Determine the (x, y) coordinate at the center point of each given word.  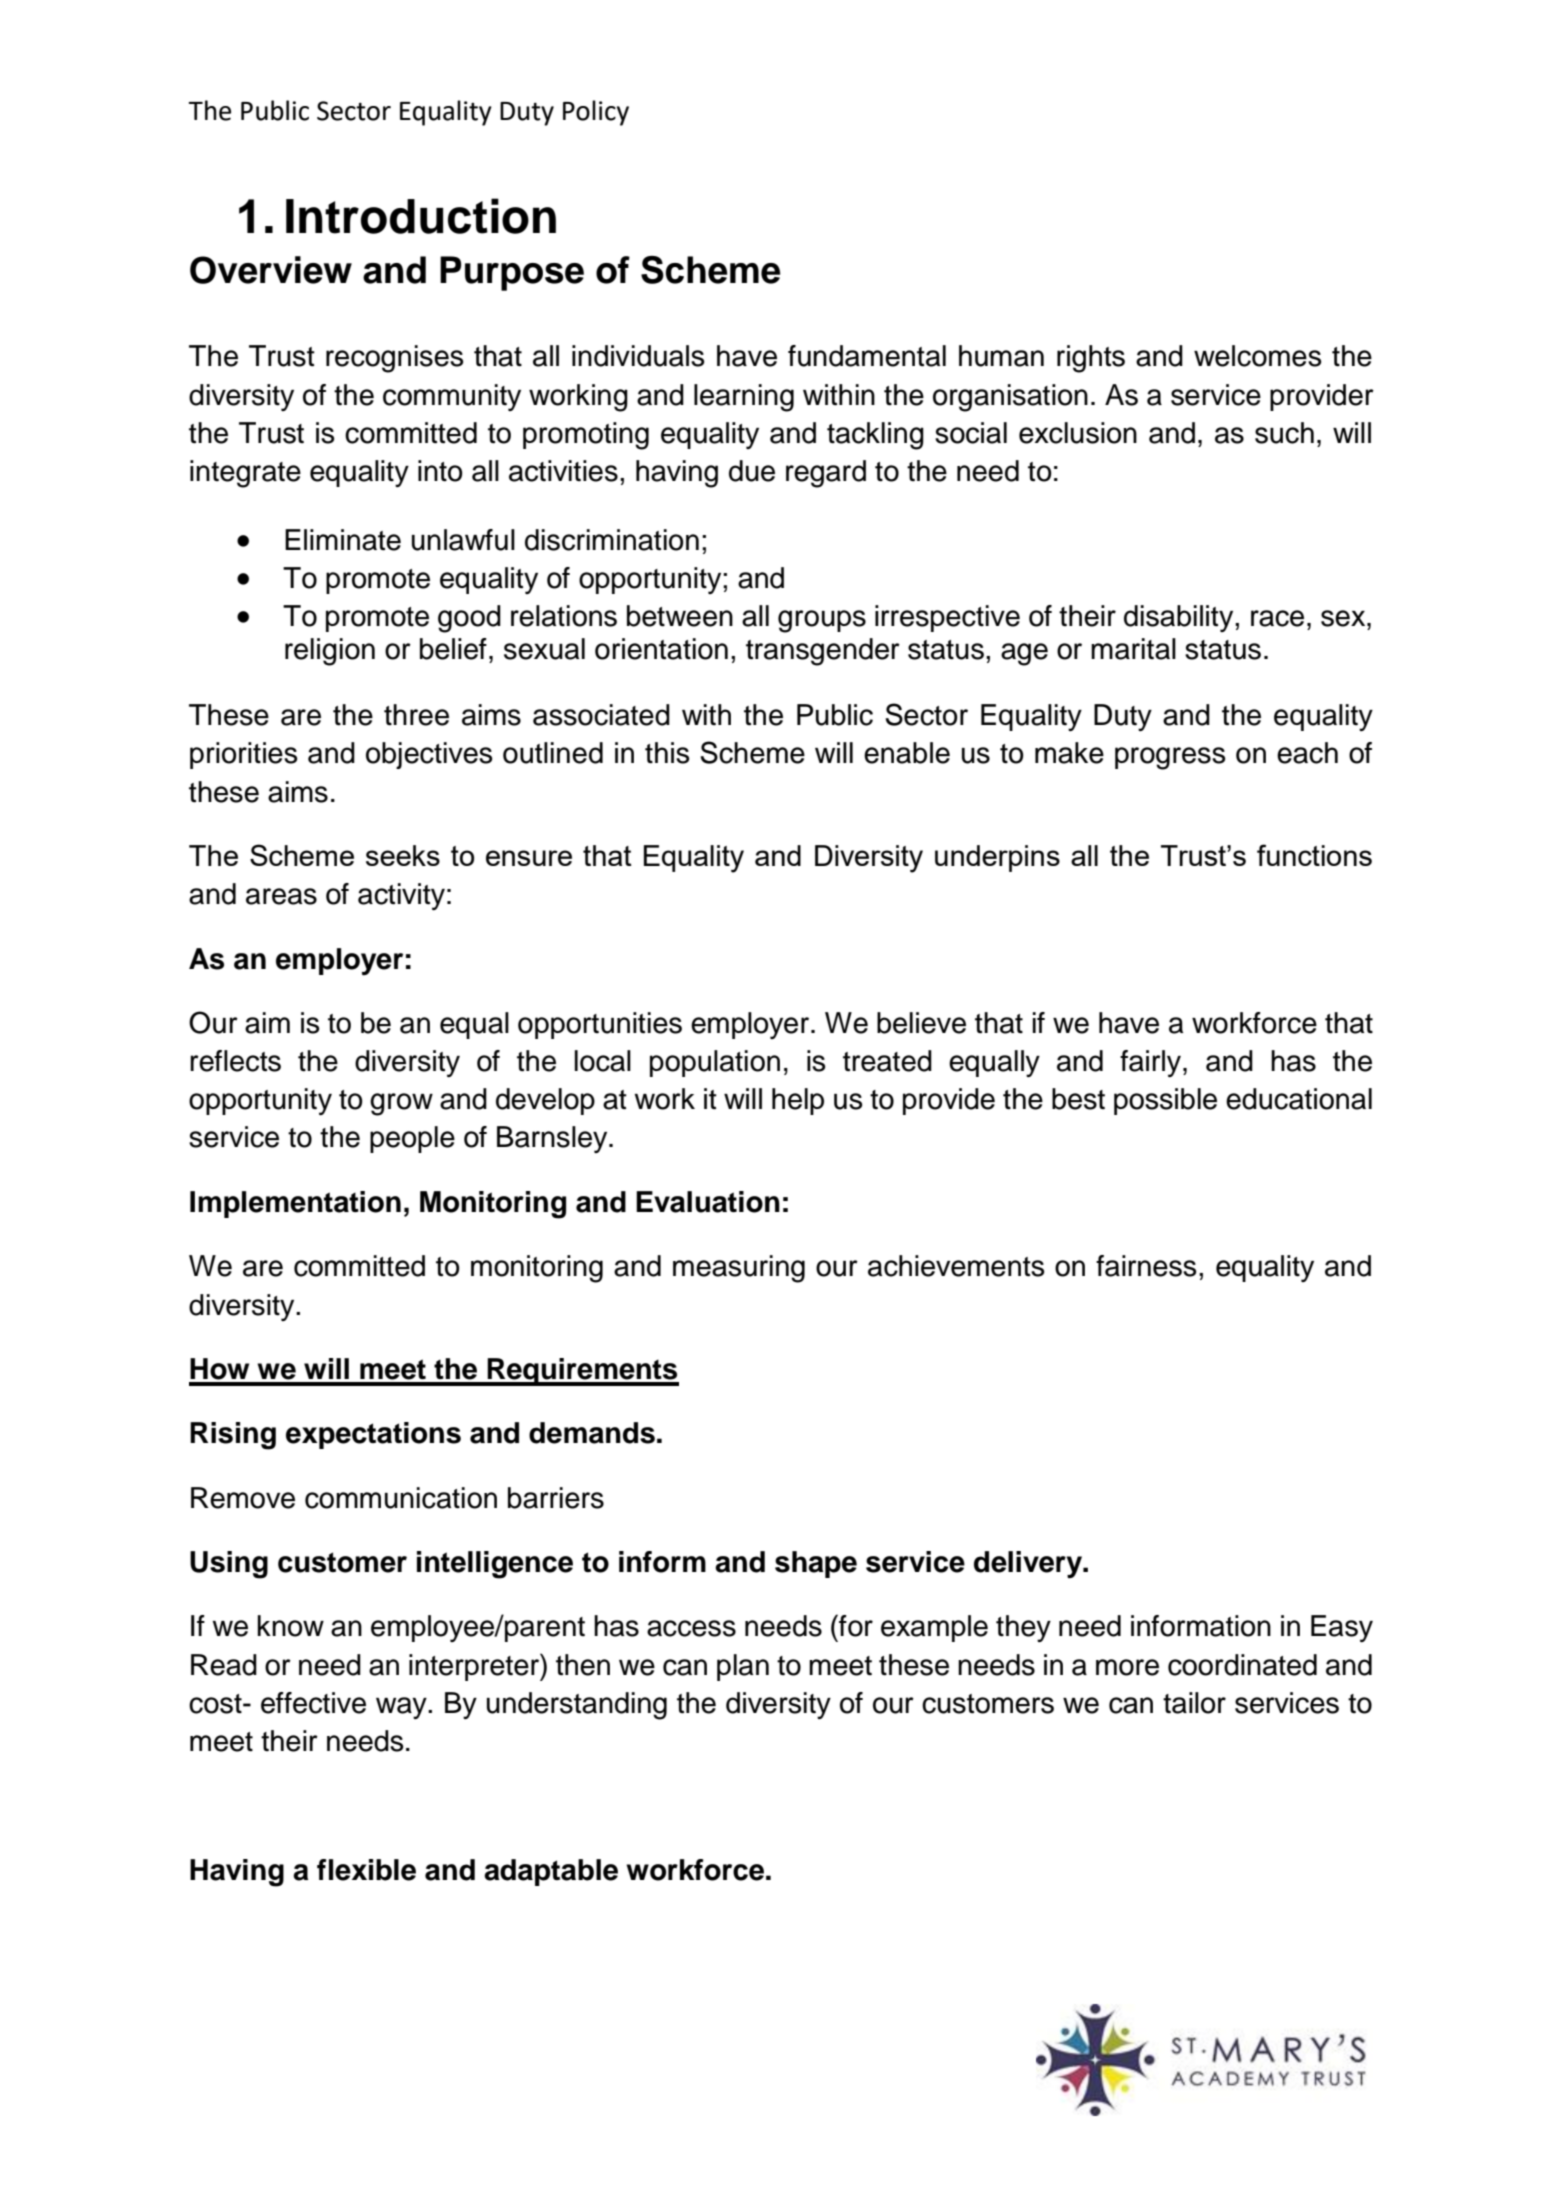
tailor (1194, 1703)
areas (281, 896)
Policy (596, 113)
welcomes (1257, 356)
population (715, 1063)
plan (743, 1667)
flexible (366, 1870)
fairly (1152, 1063)
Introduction (421, 216)
